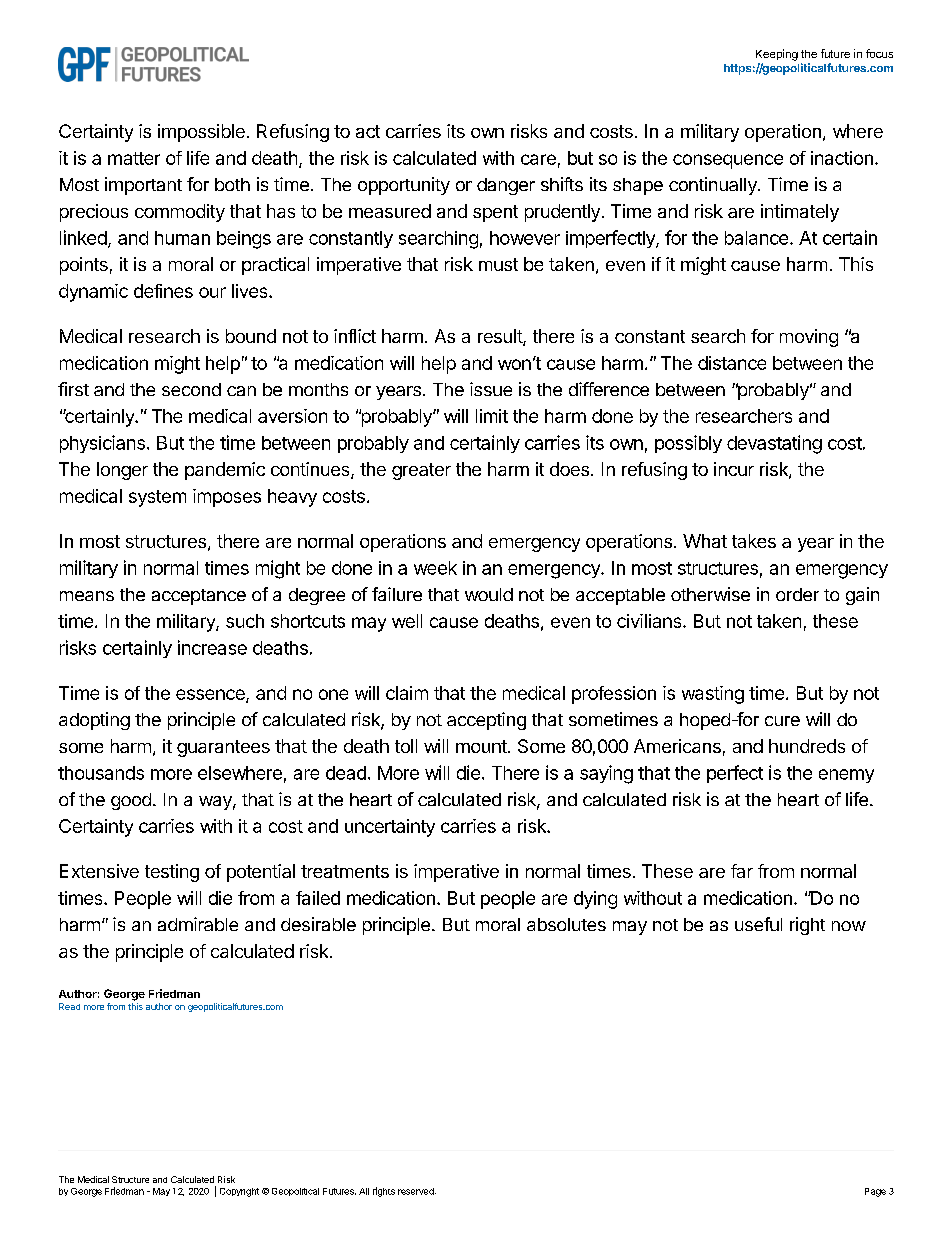  Describe the element at coordinates (201, 133) in the image. I see `impossible` at that location.
